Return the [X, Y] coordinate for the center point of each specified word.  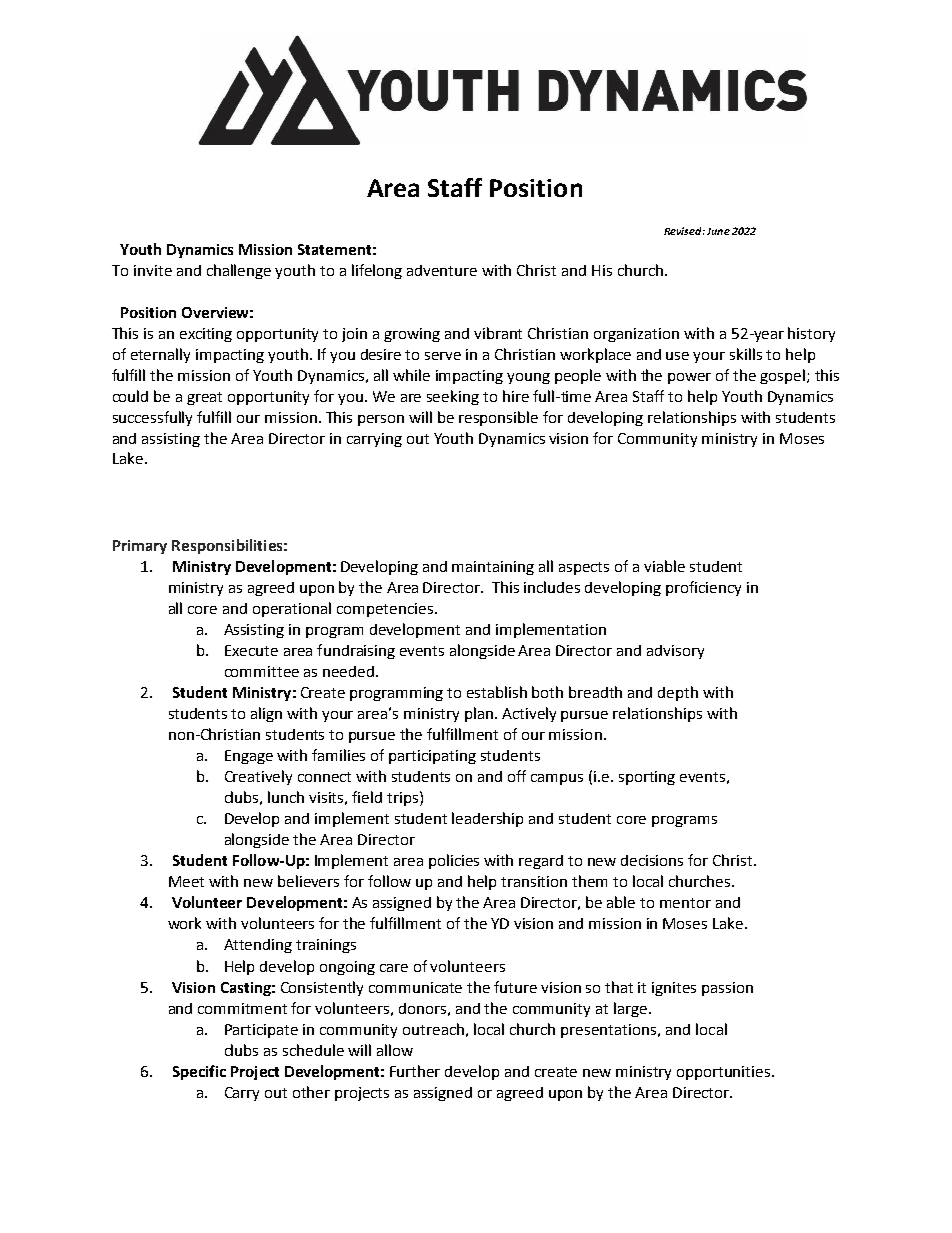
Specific [199, 1072]
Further [415, 1071]
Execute [251, 650]
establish [497, 692]
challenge [239, 271]
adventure [442, 270]
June [718, 231]
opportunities [725, 1073]
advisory [675, 652]
